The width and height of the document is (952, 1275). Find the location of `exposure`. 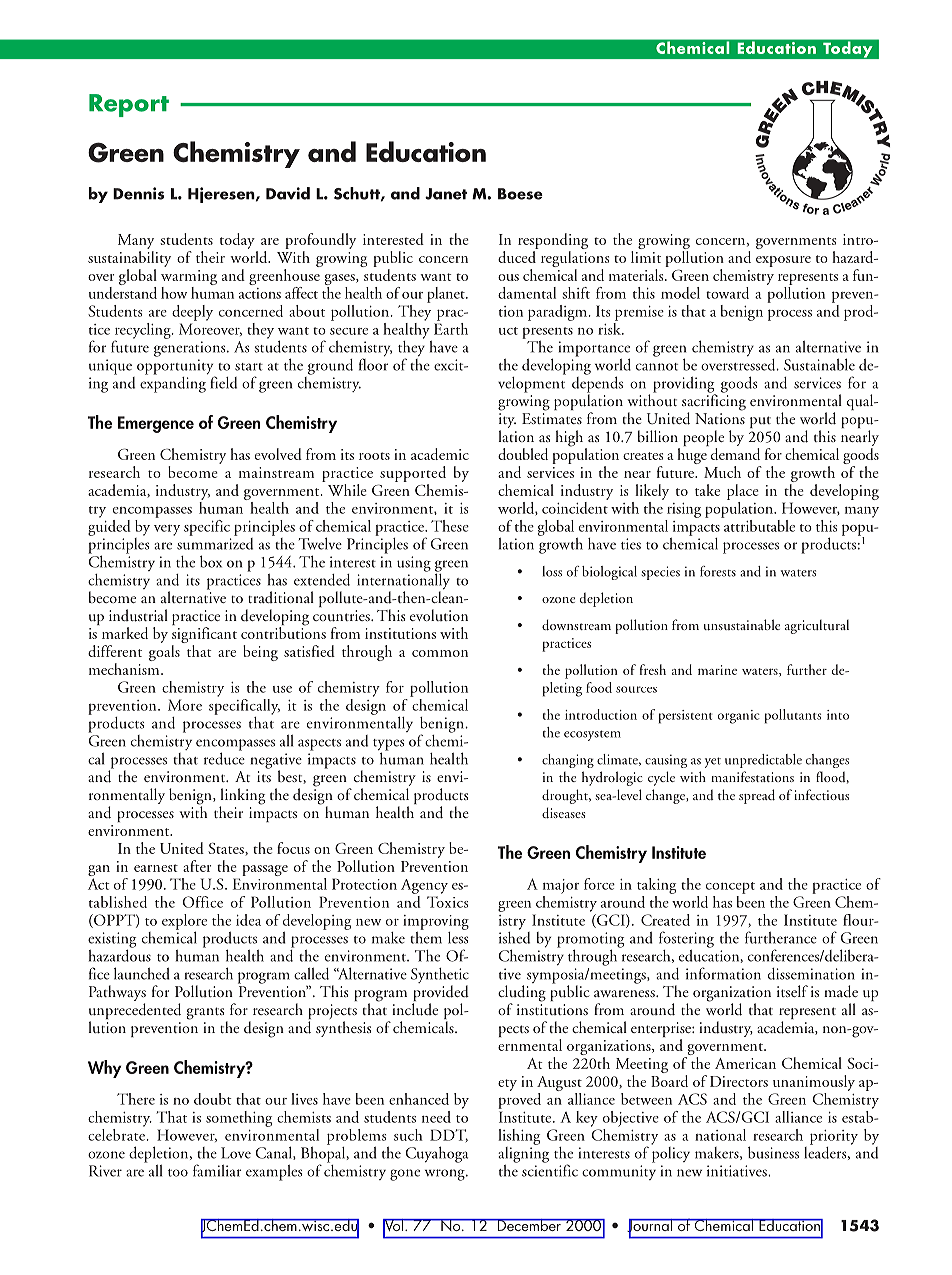

exposure is located at coordinates (783, 261).
